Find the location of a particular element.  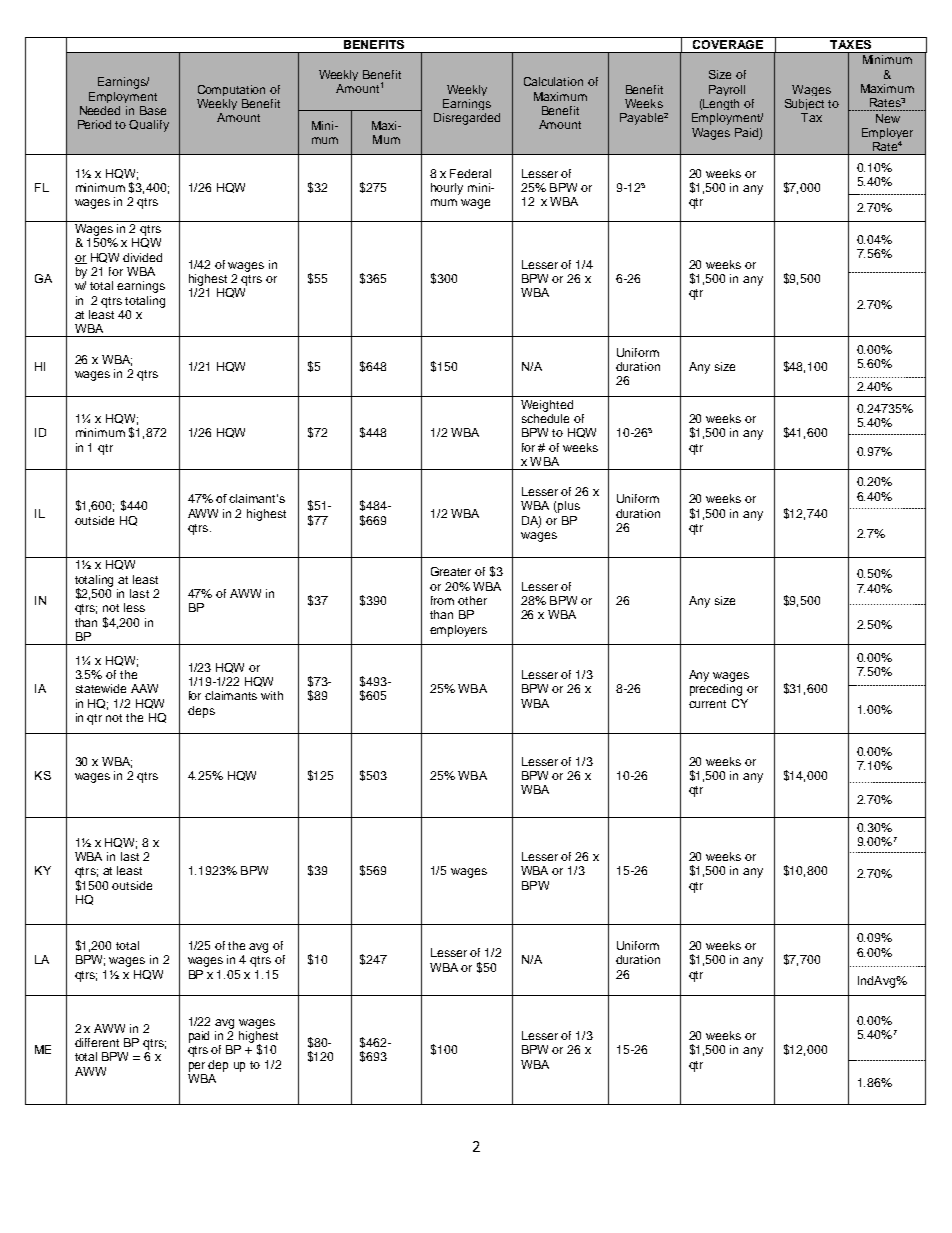

schedule is located at coordinates (545, 418).
